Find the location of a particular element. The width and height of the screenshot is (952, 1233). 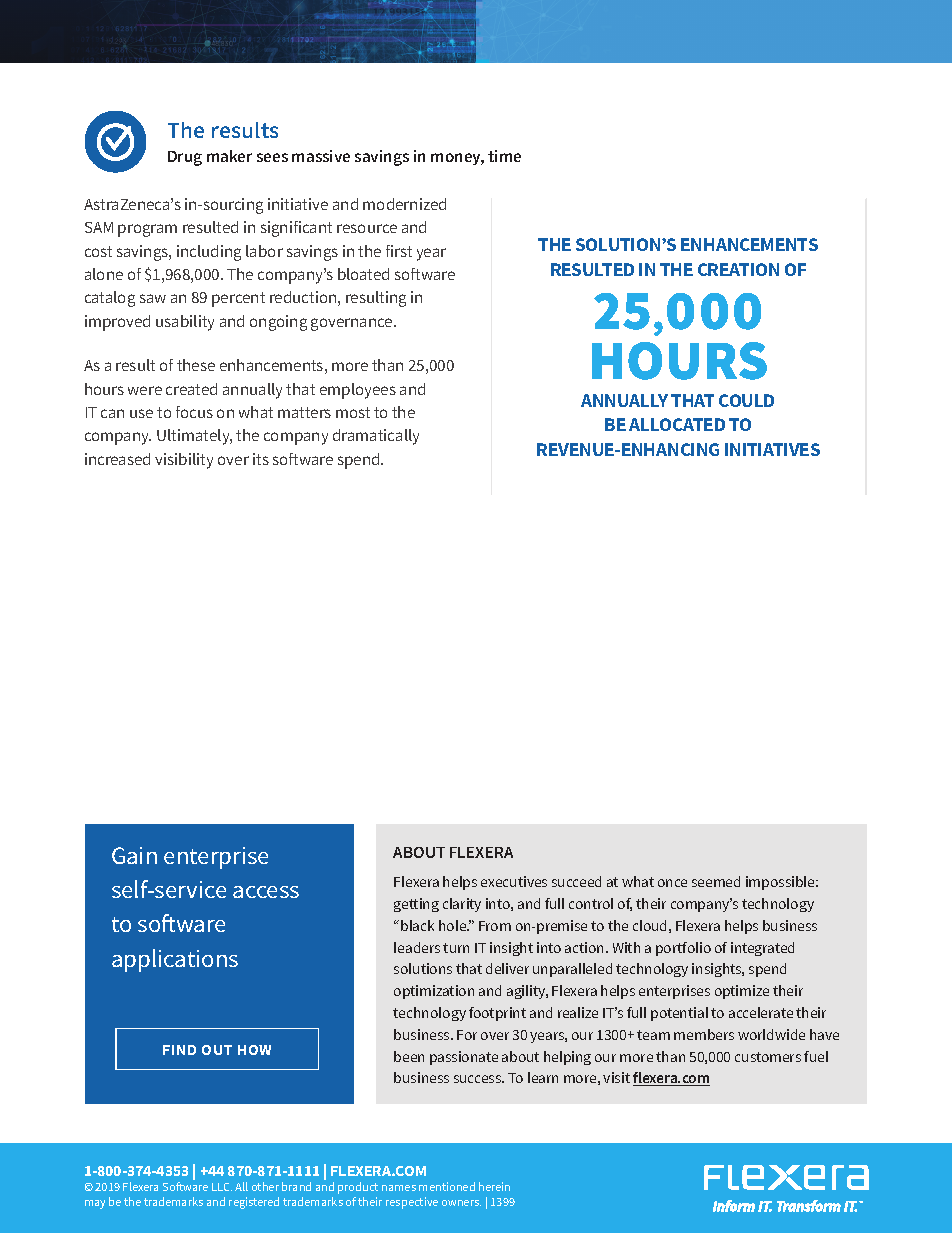

integrated is located at coordinates (762, 949).
